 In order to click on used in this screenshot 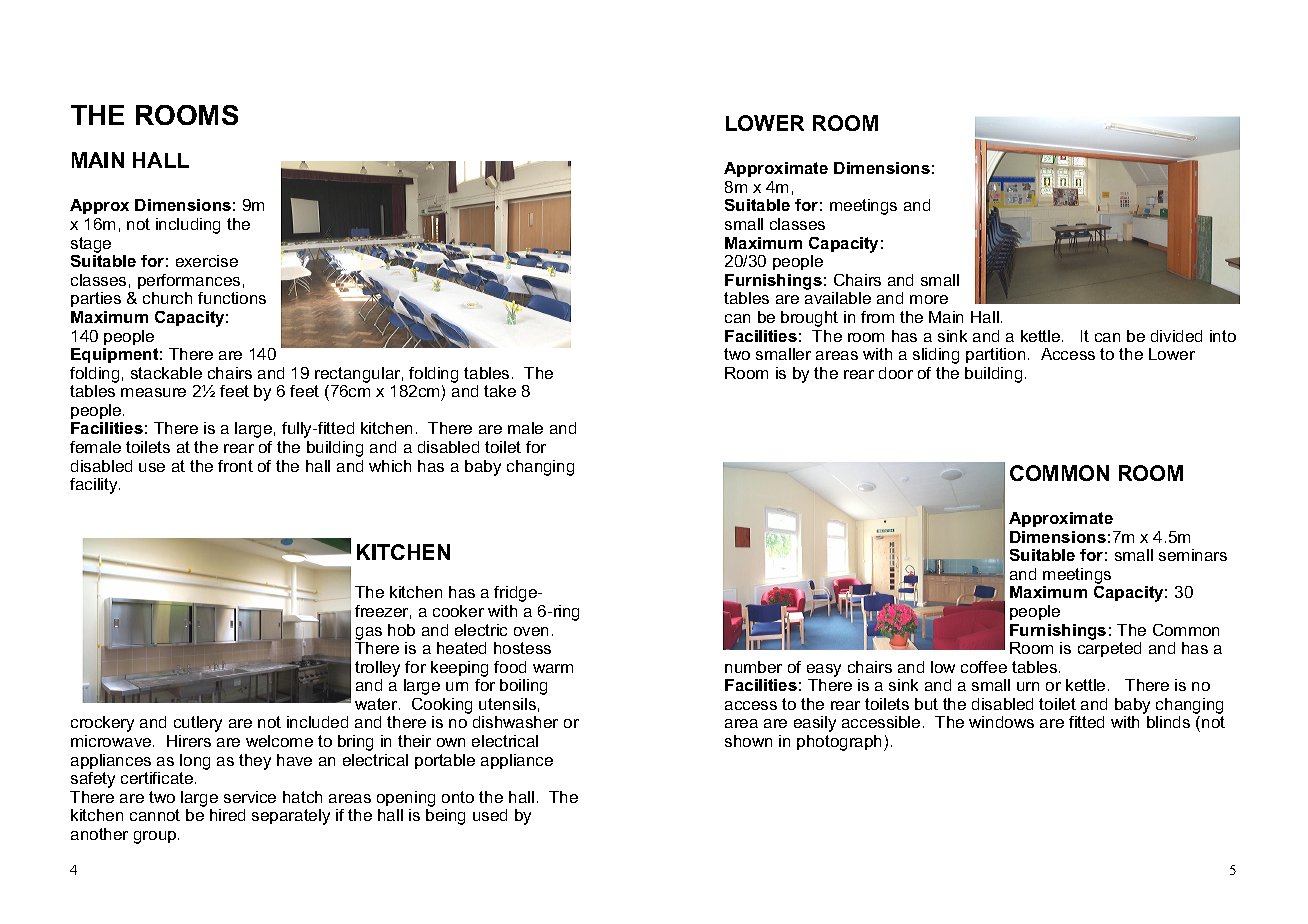, I will do `click(490, 815)`.
